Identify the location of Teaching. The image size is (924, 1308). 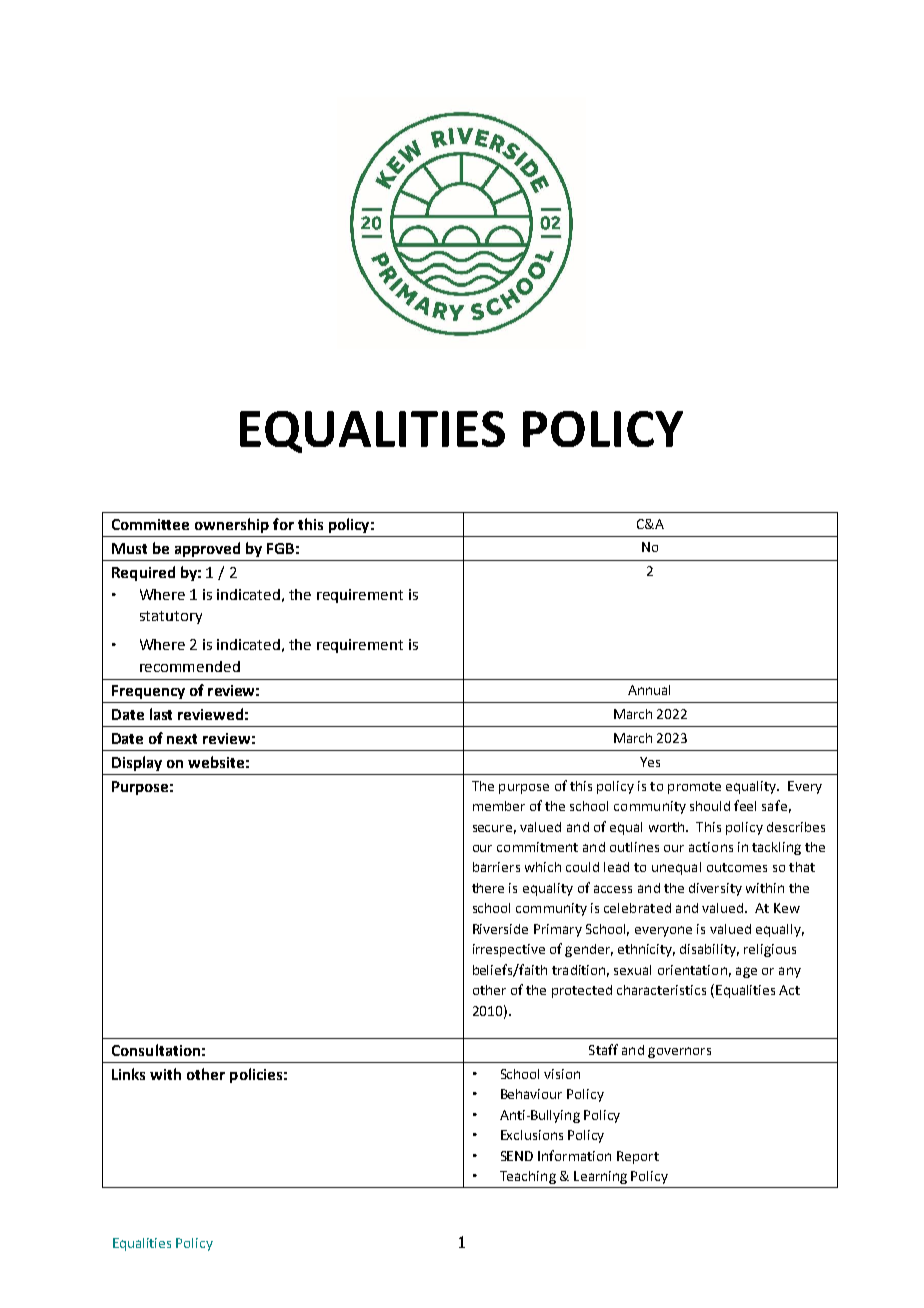
(528, 1177).
